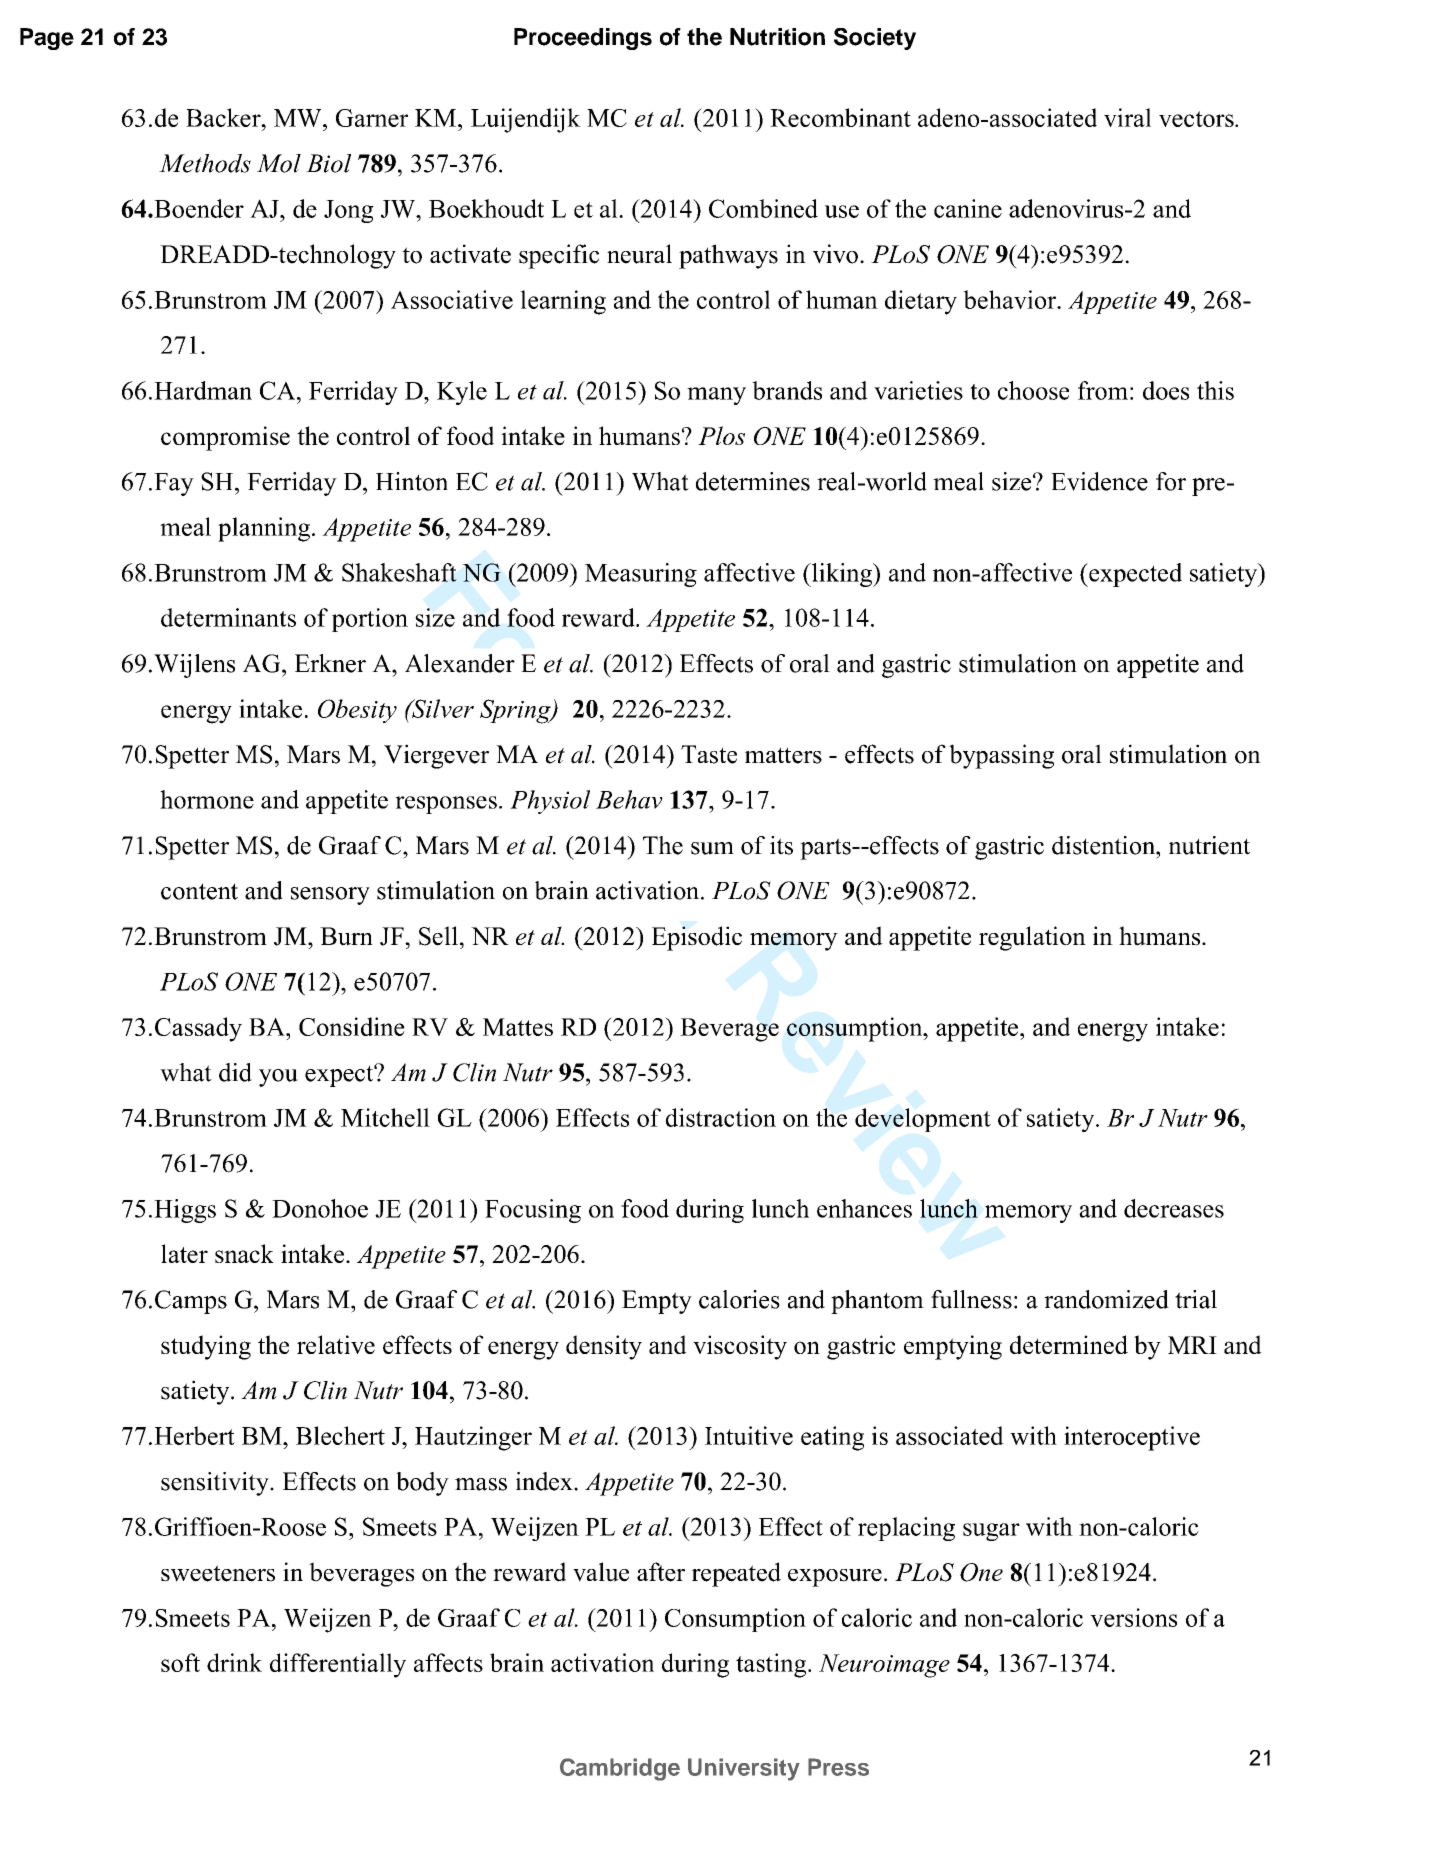 This image has width=1429, height=1850. I want to click on Cambridge, so click(620, 1769).
